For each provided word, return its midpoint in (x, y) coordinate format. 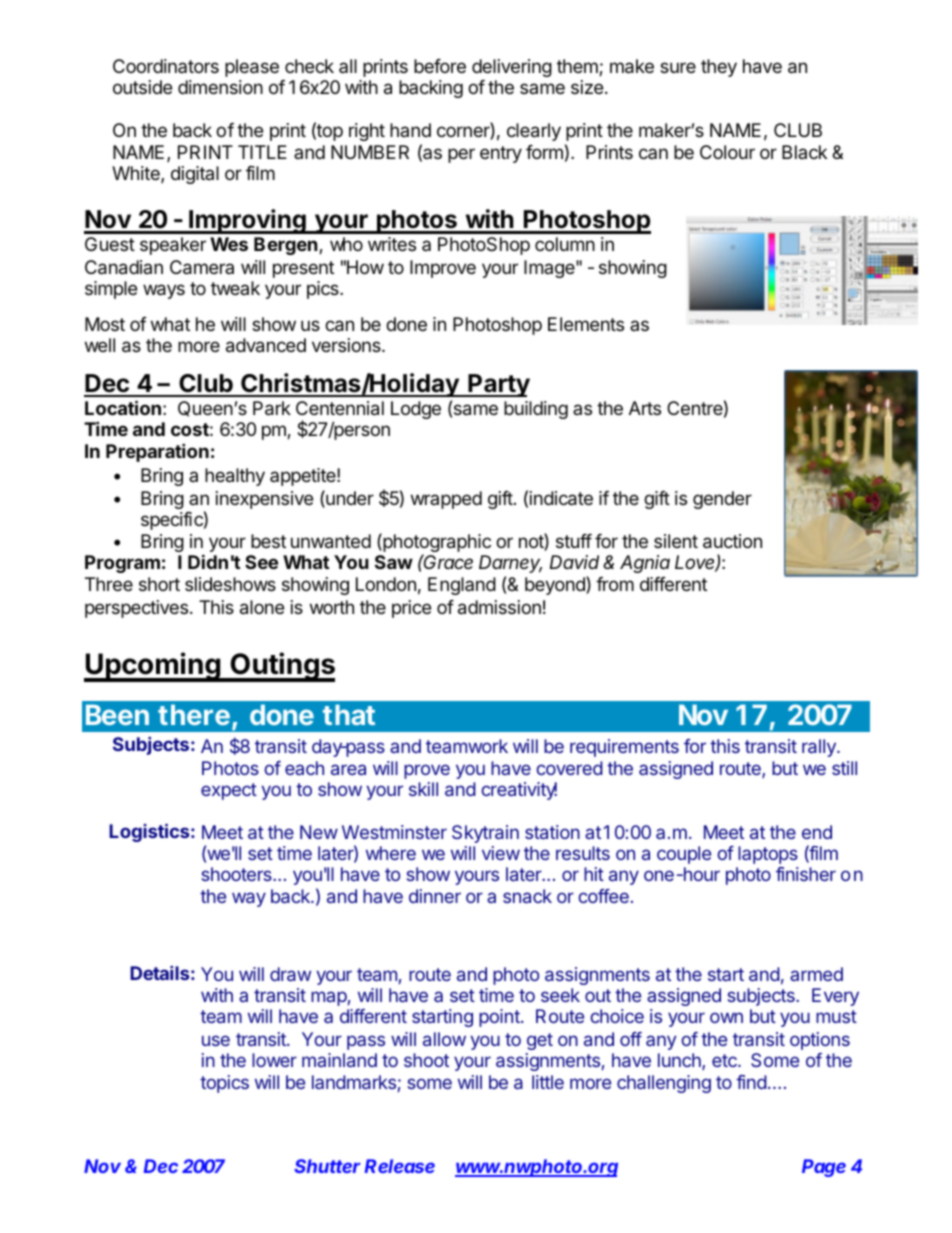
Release (400, 1166)
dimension (220, 87)
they (719, 68)
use (216, 1040)
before (440, 66)
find (751, 1082)
